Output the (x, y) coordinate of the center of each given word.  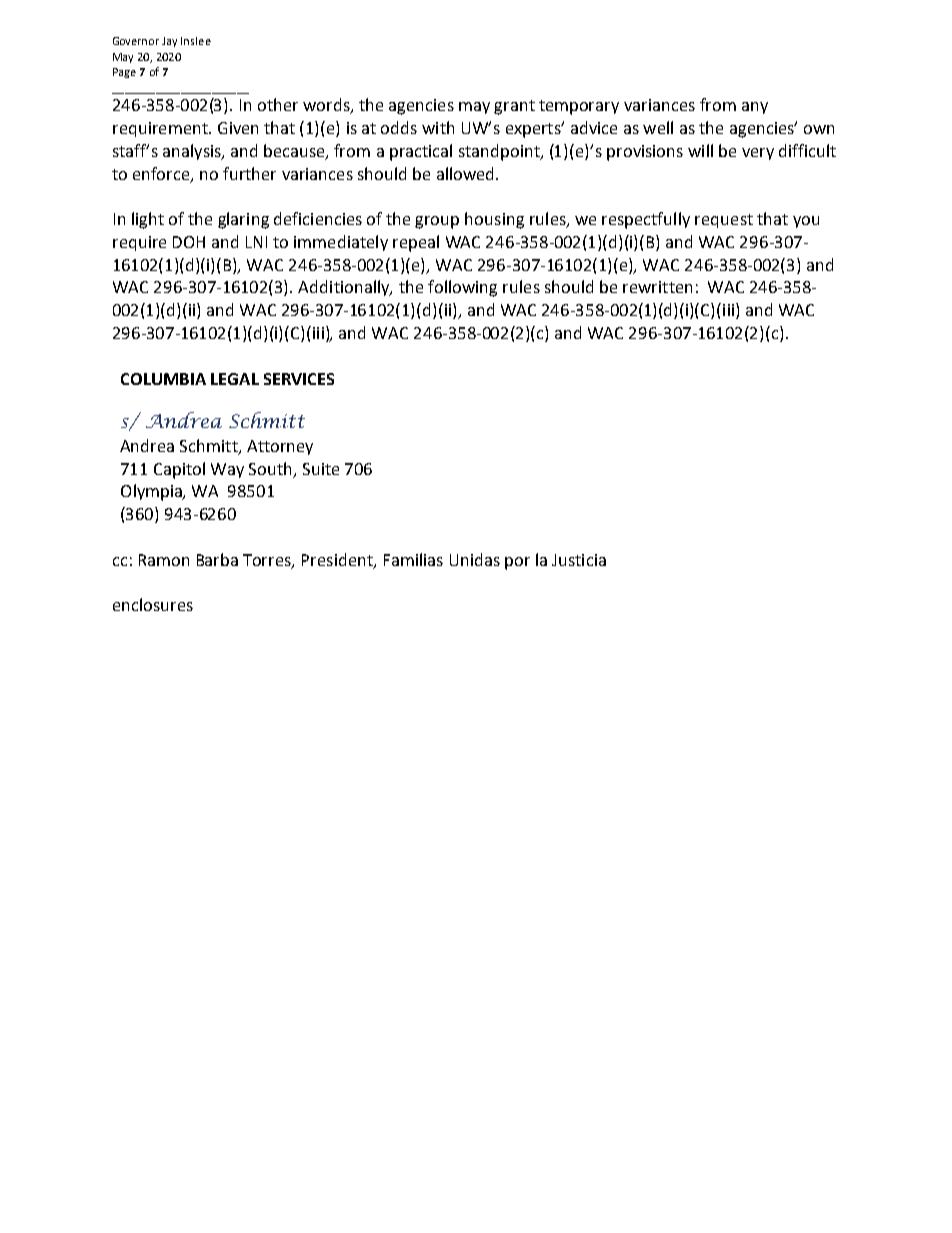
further (249, 173)
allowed (465, 173)
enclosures (153, 604)
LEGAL (235, 379)
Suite (321, 469)
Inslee (196, 41)
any (755, 108)
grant (514, 107)
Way (227, 470)
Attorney (280, 447)
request (724, 221)
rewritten (657, 287)
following (462, 288)
